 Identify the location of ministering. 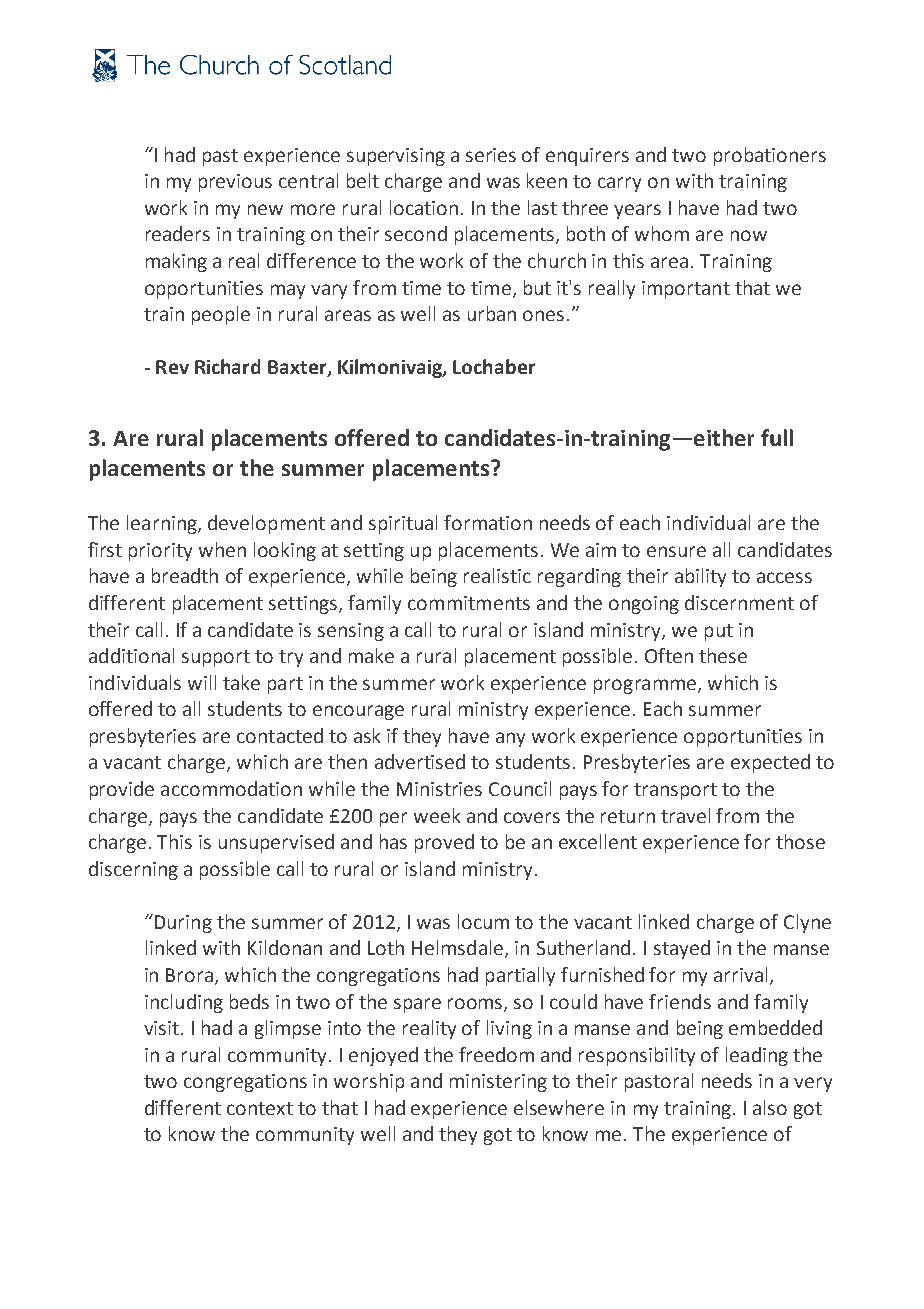
(498, 1083).
